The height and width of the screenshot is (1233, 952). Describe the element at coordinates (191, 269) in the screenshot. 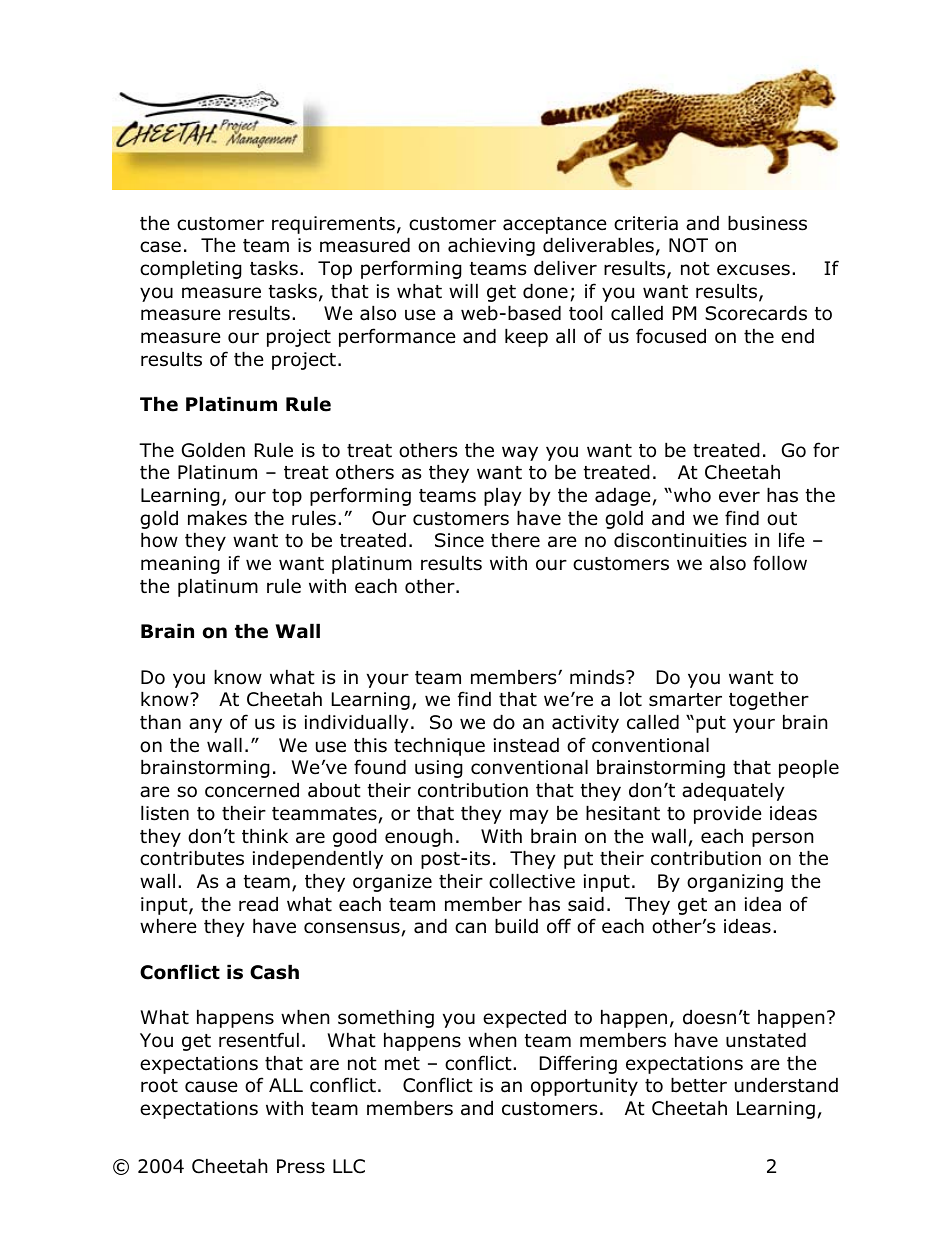

I see `completing` at that location.
